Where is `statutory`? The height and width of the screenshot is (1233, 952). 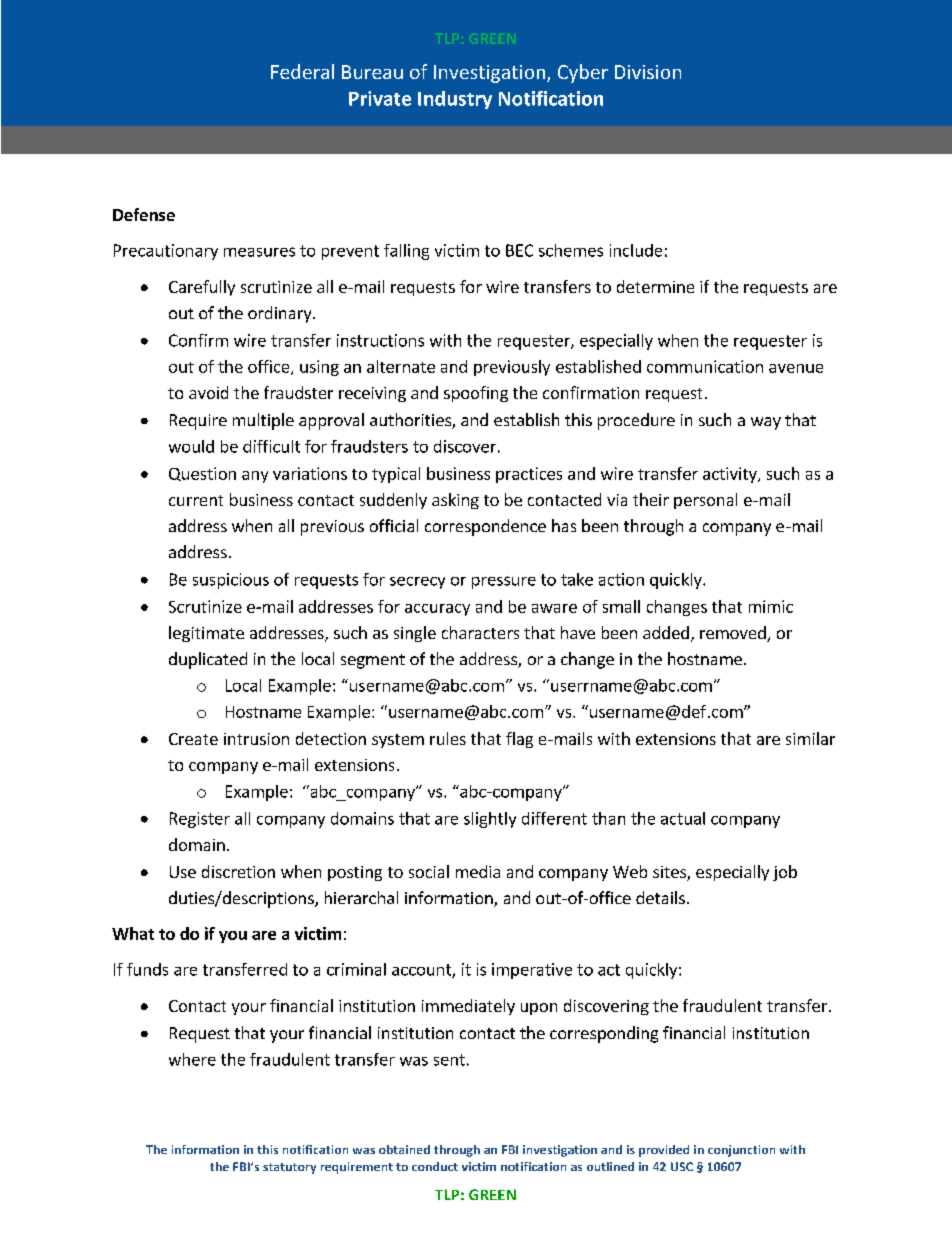 statutory is located at coordinates (289, 1168).
